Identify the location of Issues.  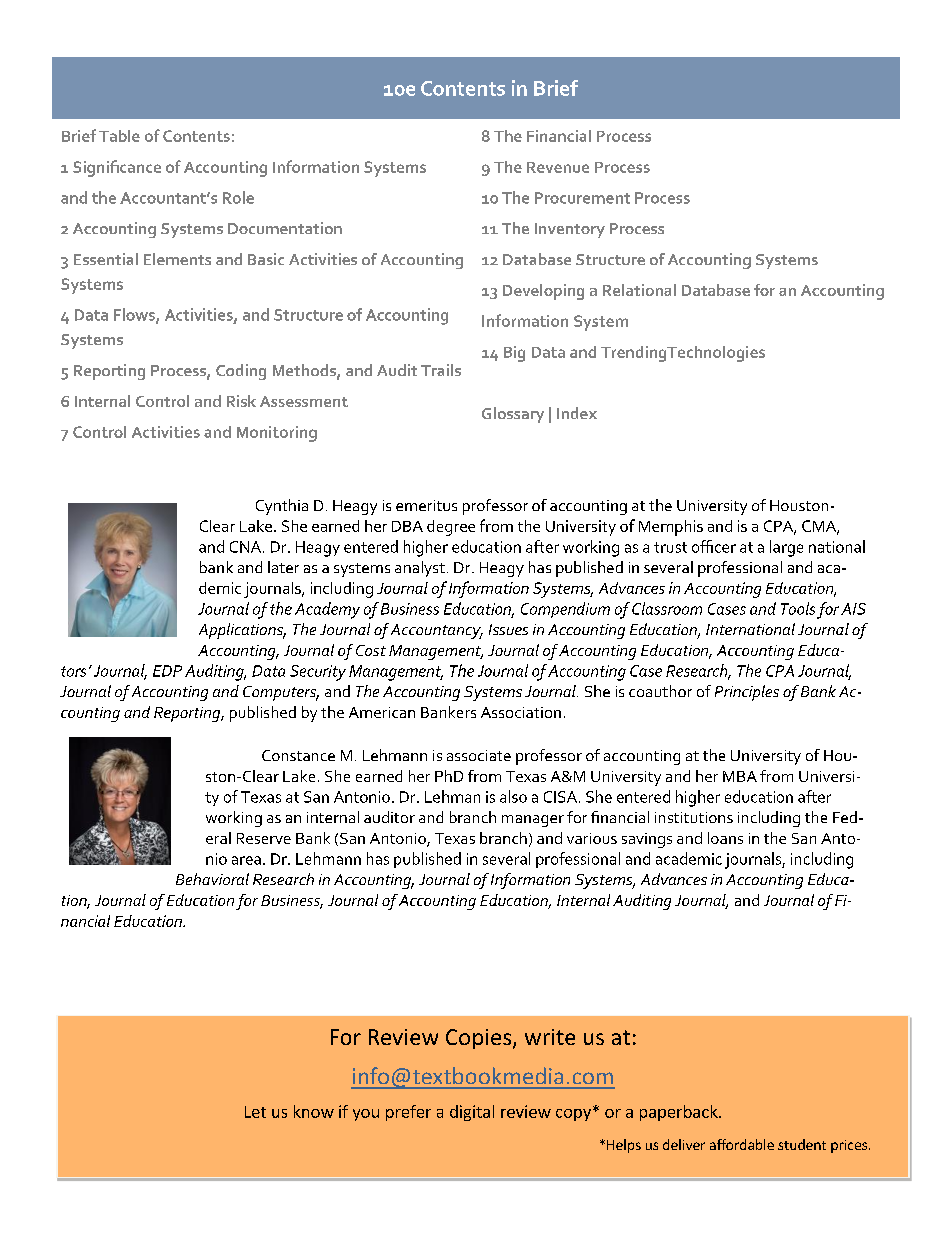
(508, 629).
